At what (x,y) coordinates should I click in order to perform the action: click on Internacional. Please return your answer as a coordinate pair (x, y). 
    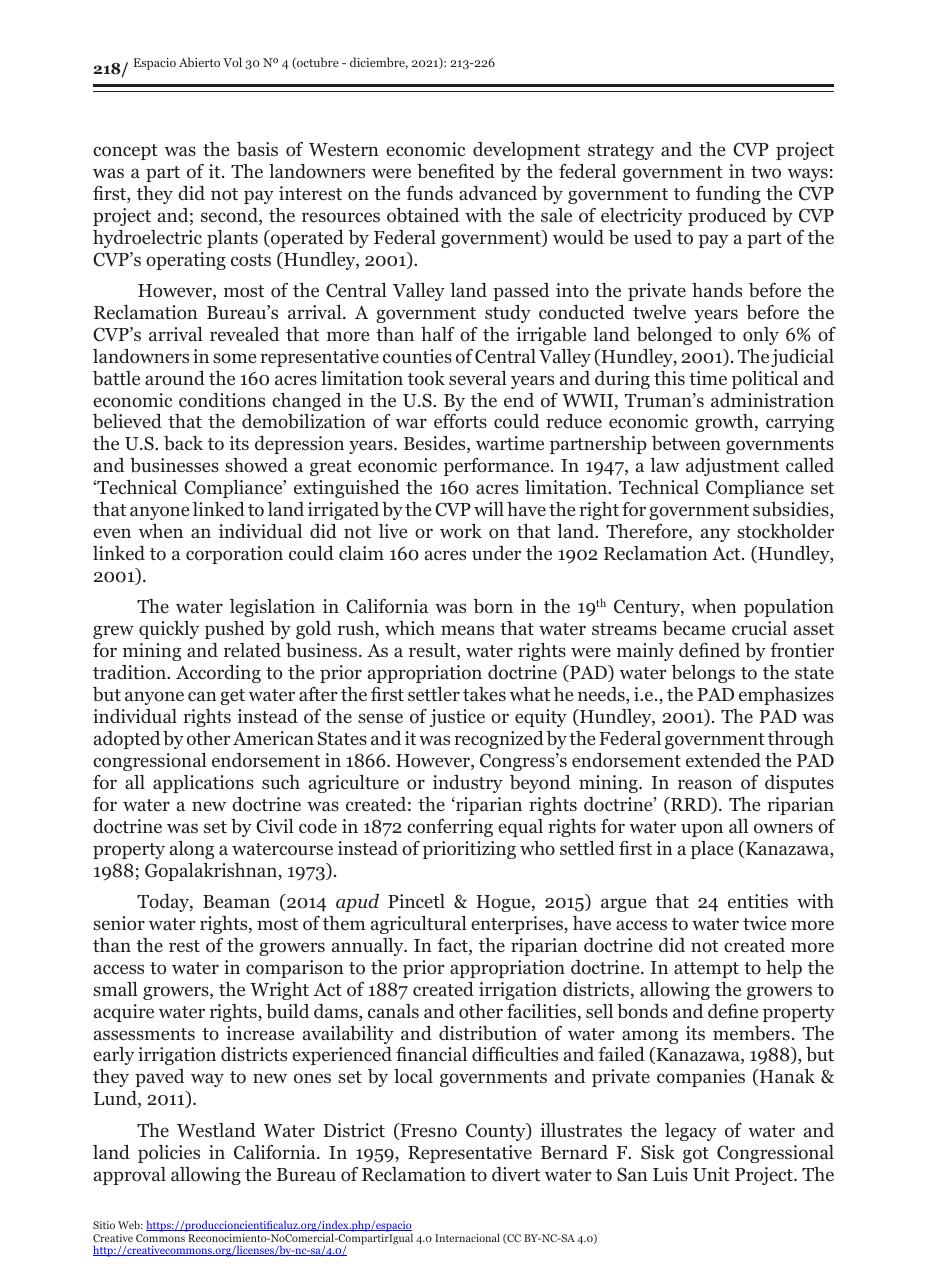
    Looking at the image, I should click on (467, 1237).
